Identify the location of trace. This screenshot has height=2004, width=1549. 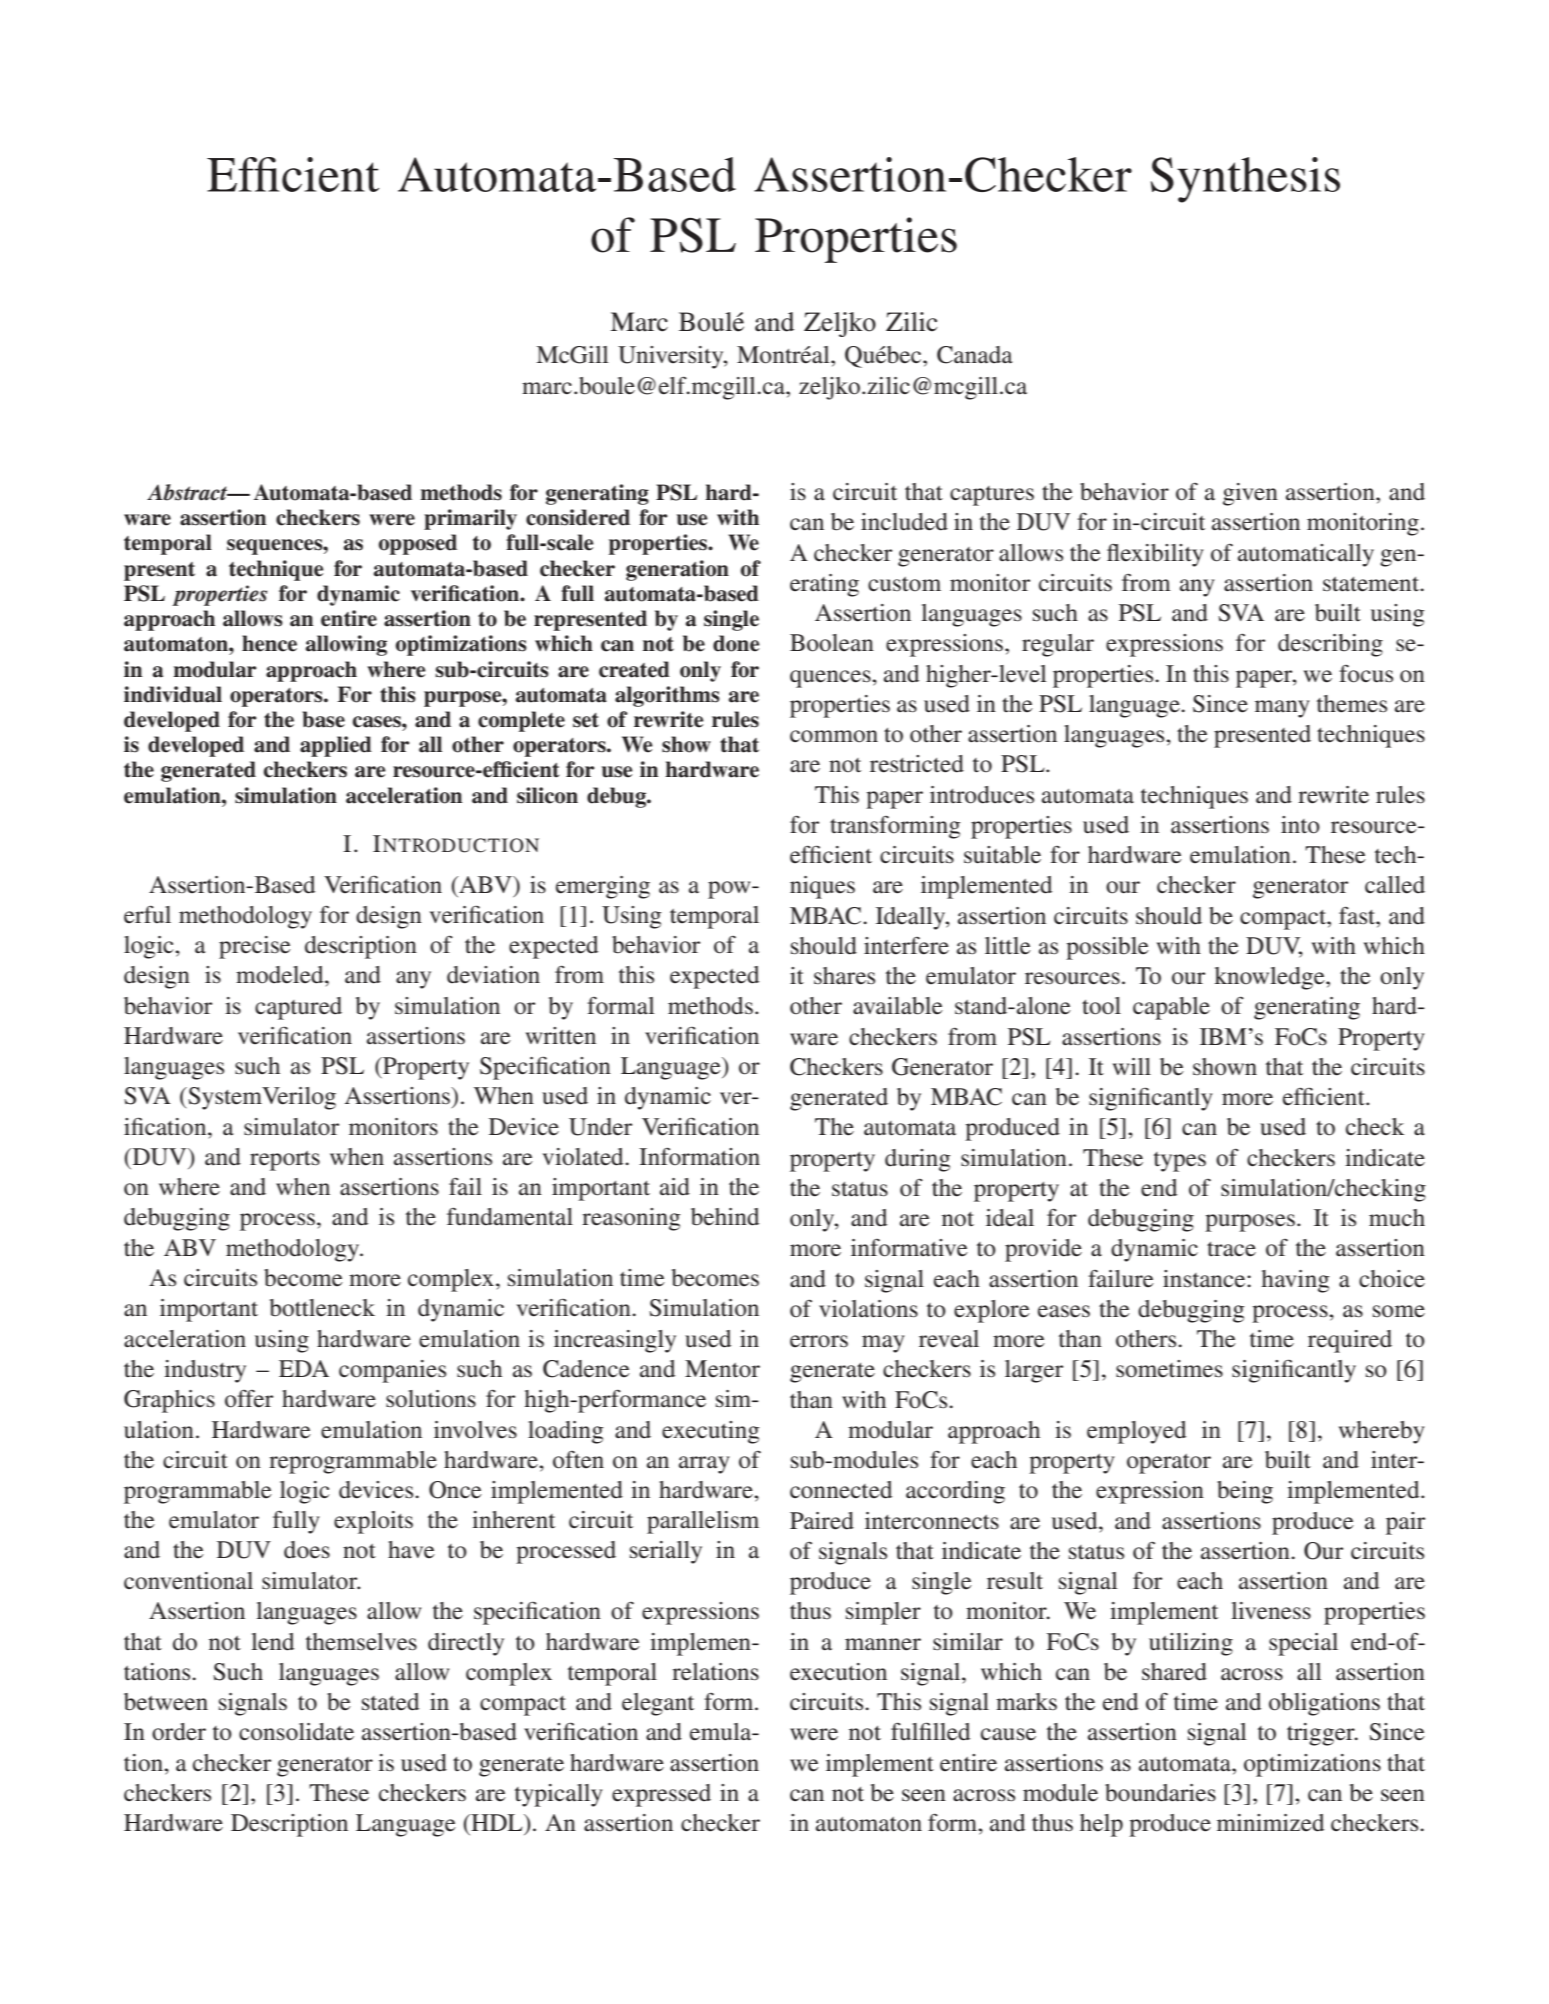
(1231, 1249).
